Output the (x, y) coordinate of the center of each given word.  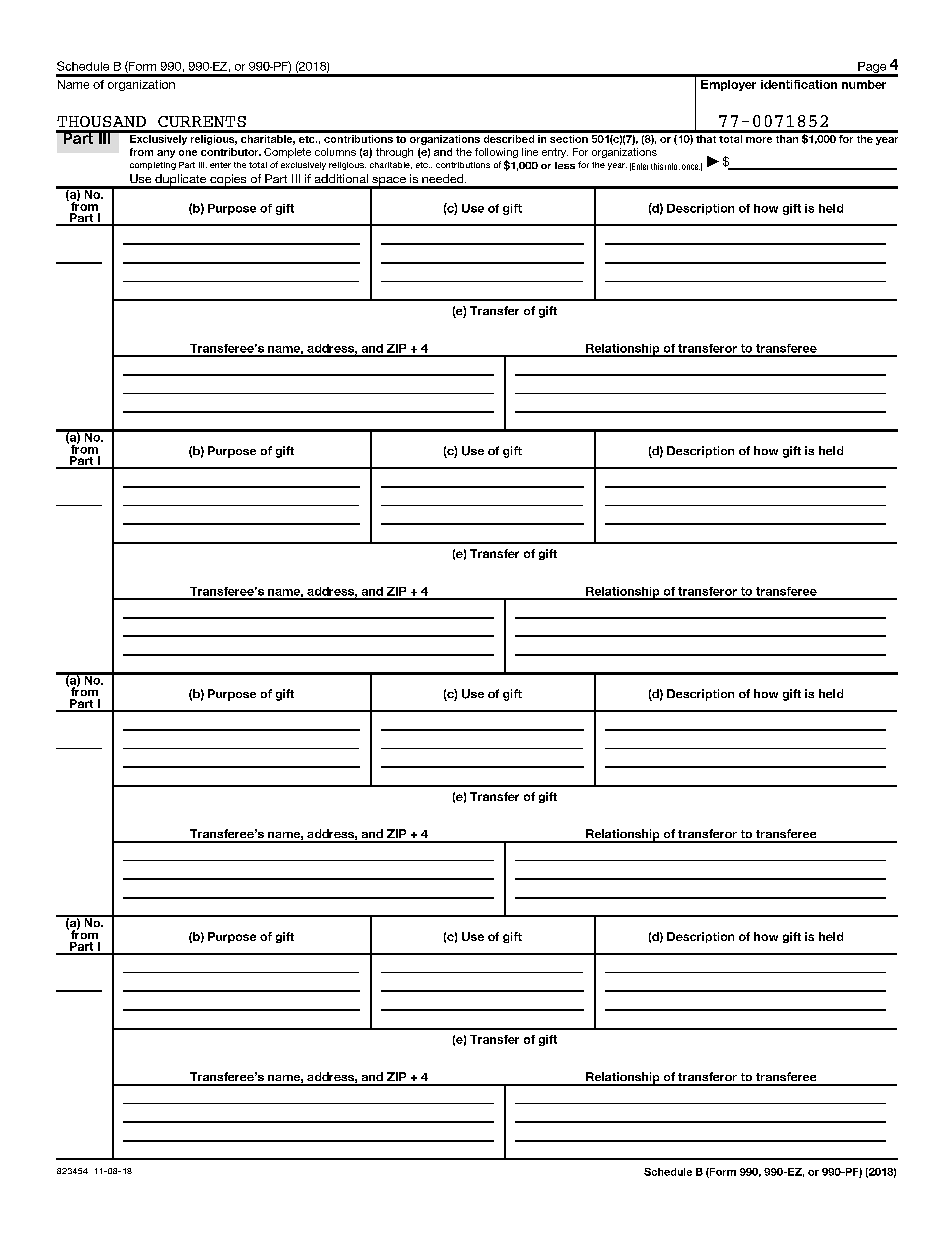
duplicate (181, 181)
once (691, 167)
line (530, 152)
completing (153, 166)
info (672, 166)
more (759, 140)
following (496, 154)
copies (228, 181)
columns (335, 152)
